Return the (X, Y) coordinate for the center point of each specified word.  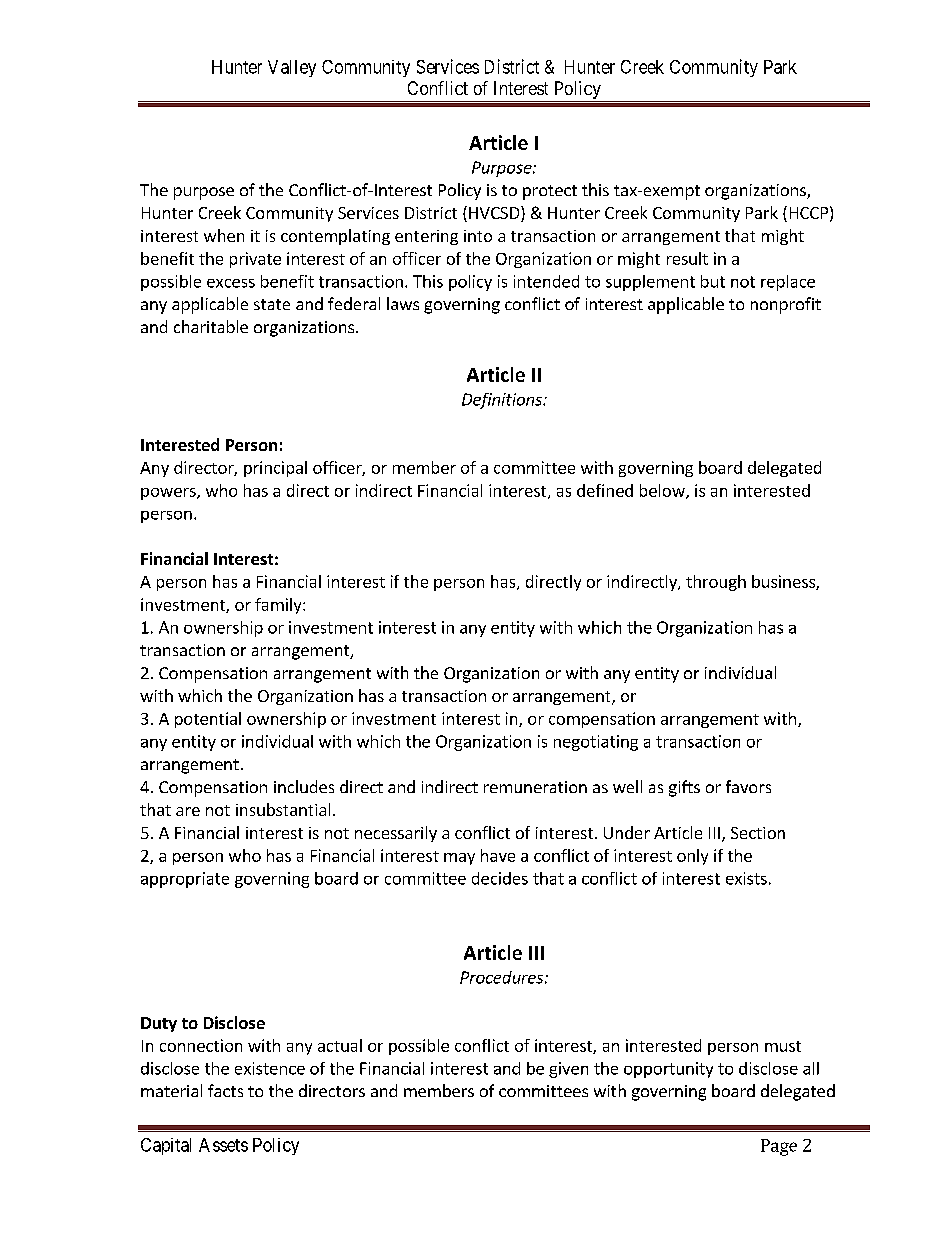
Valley (292, 68)
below (663, 491)
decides (500, 878)
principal (275, 469)
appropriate (185, 880)
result (687, 258)
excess (231, 283)
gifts (684, 788)
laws (403, 303)
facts (225, 1090)
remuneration (535, 787)
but (713, 281)
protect (550, 192)
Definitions (503, 401)
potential (208, 720)
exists (746, 878)
